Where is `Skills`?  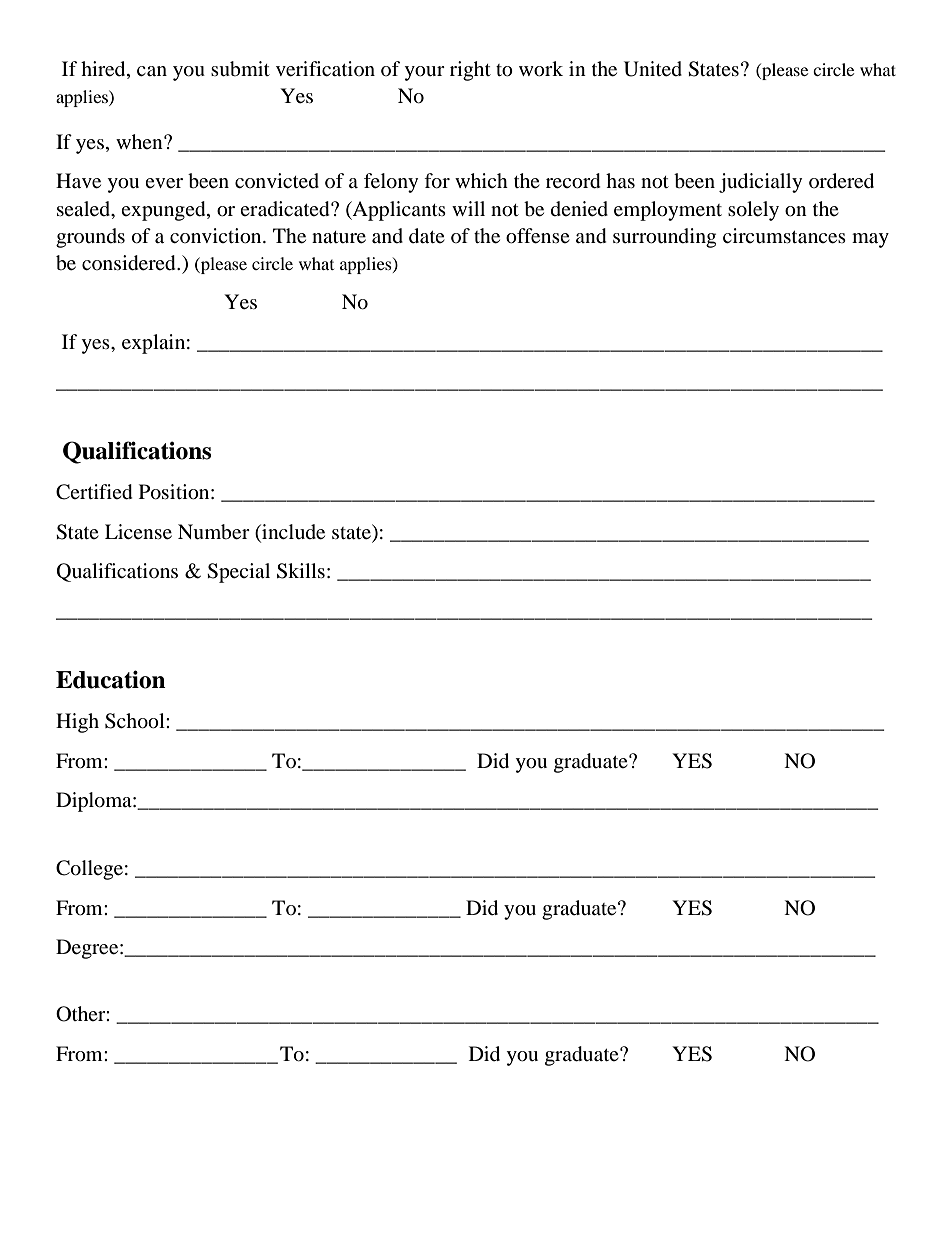 Skills is located at coordinates (301, 571).
